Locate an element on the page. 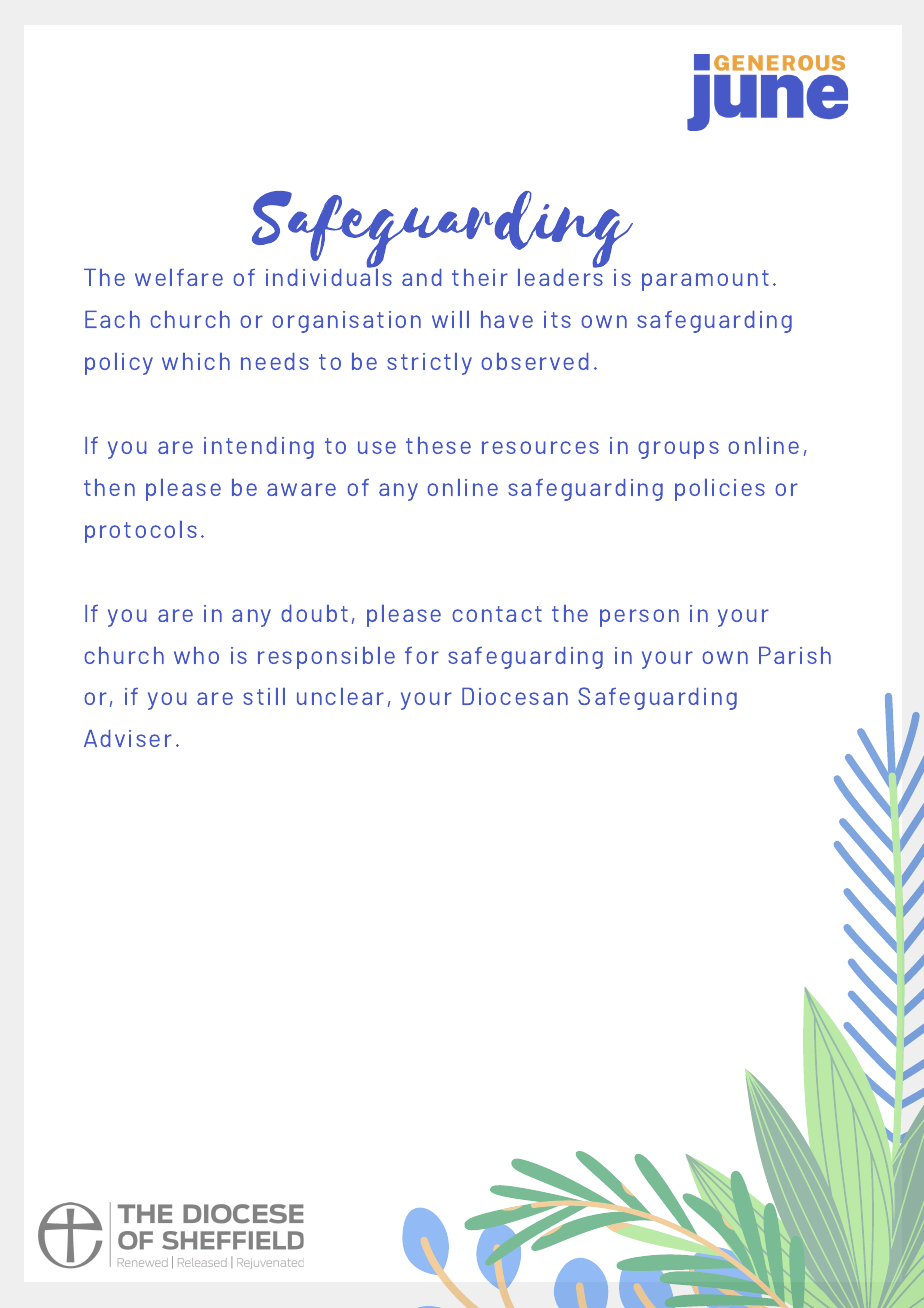 This image has width=924, height=1308. Parish is located at coordinates (795, 655).
